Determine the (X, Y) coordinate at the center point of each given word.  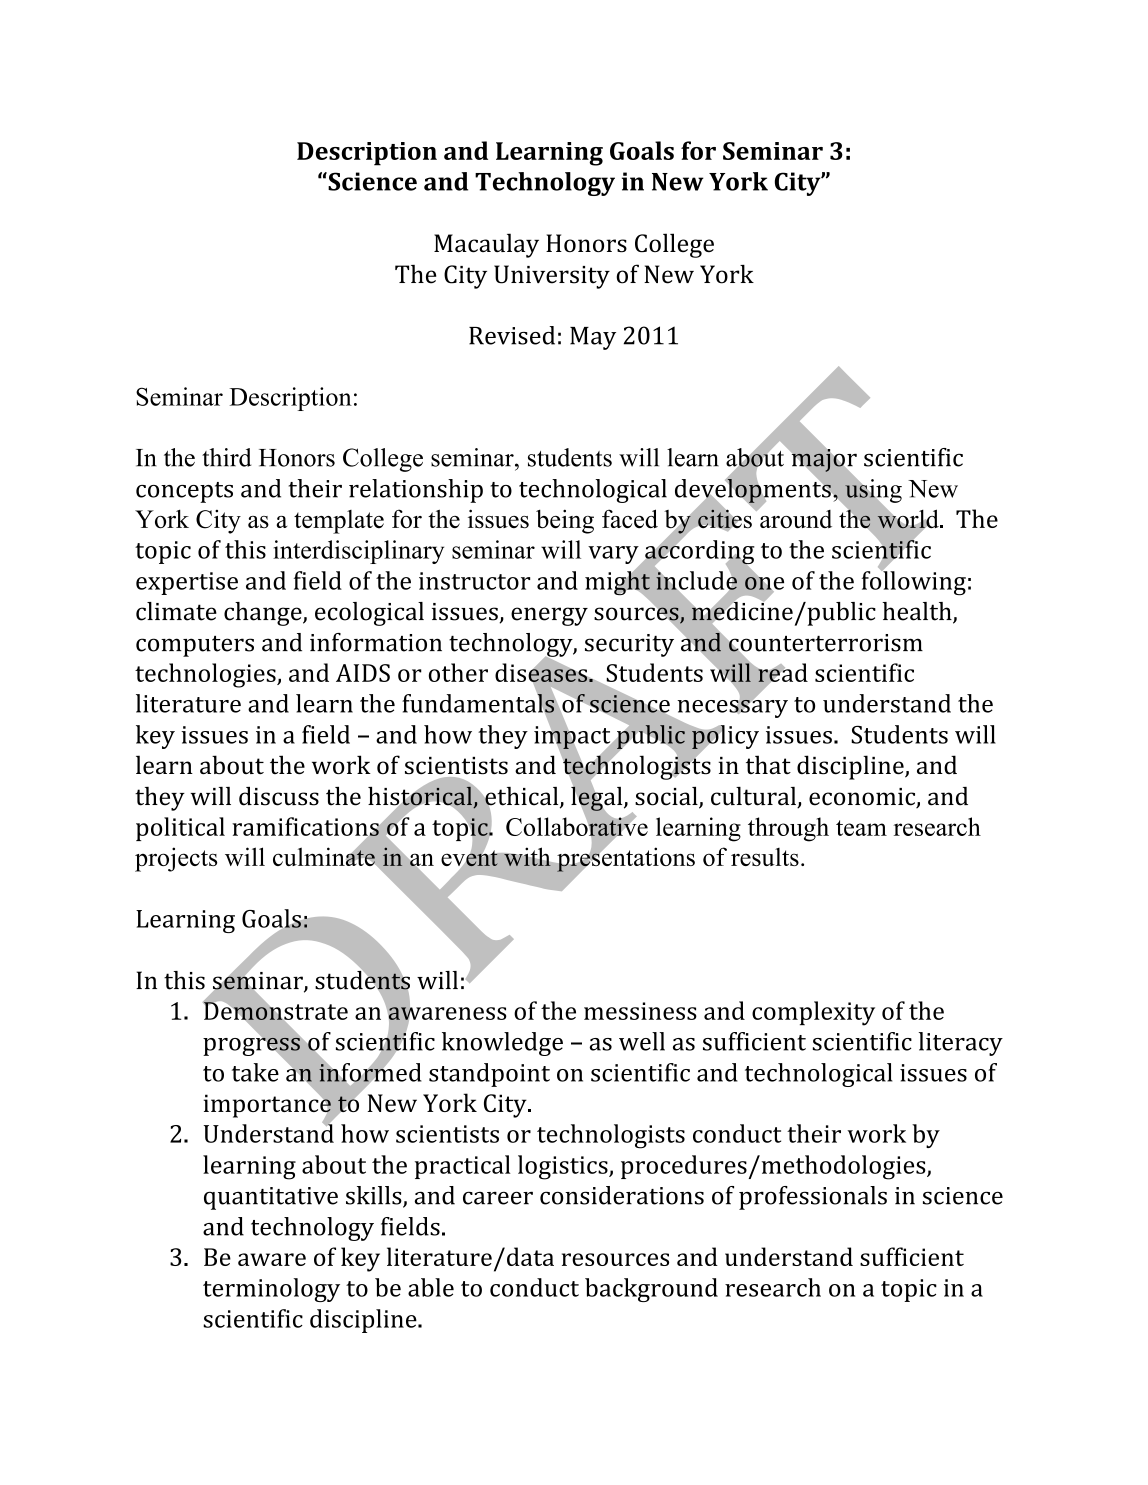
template (339, 522)
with (527, 857)
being (565, 521)
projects (176, 859)
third (226, 457)
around (795, 517)
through (788, 829)
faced (630, 519)
